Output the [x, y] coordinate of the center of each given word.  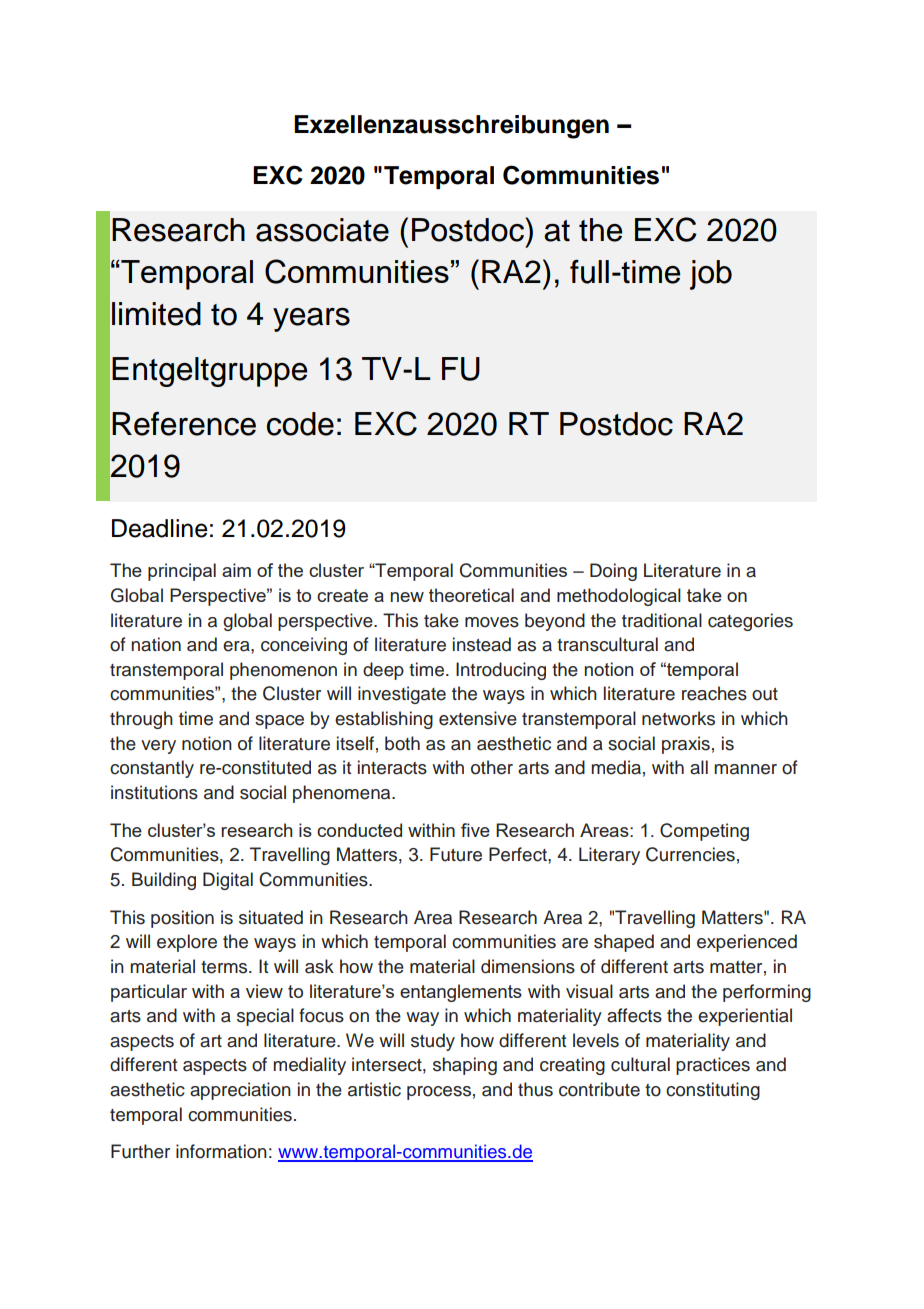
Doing [613, 572]
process [439, 1093]
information [221, 1151]
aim [236, 570]
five [475, 830]
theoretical [471, 595]
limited [156, 314]
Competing [704, 832]
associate [322, 230]
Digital [228, 881]
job [711, 275]
